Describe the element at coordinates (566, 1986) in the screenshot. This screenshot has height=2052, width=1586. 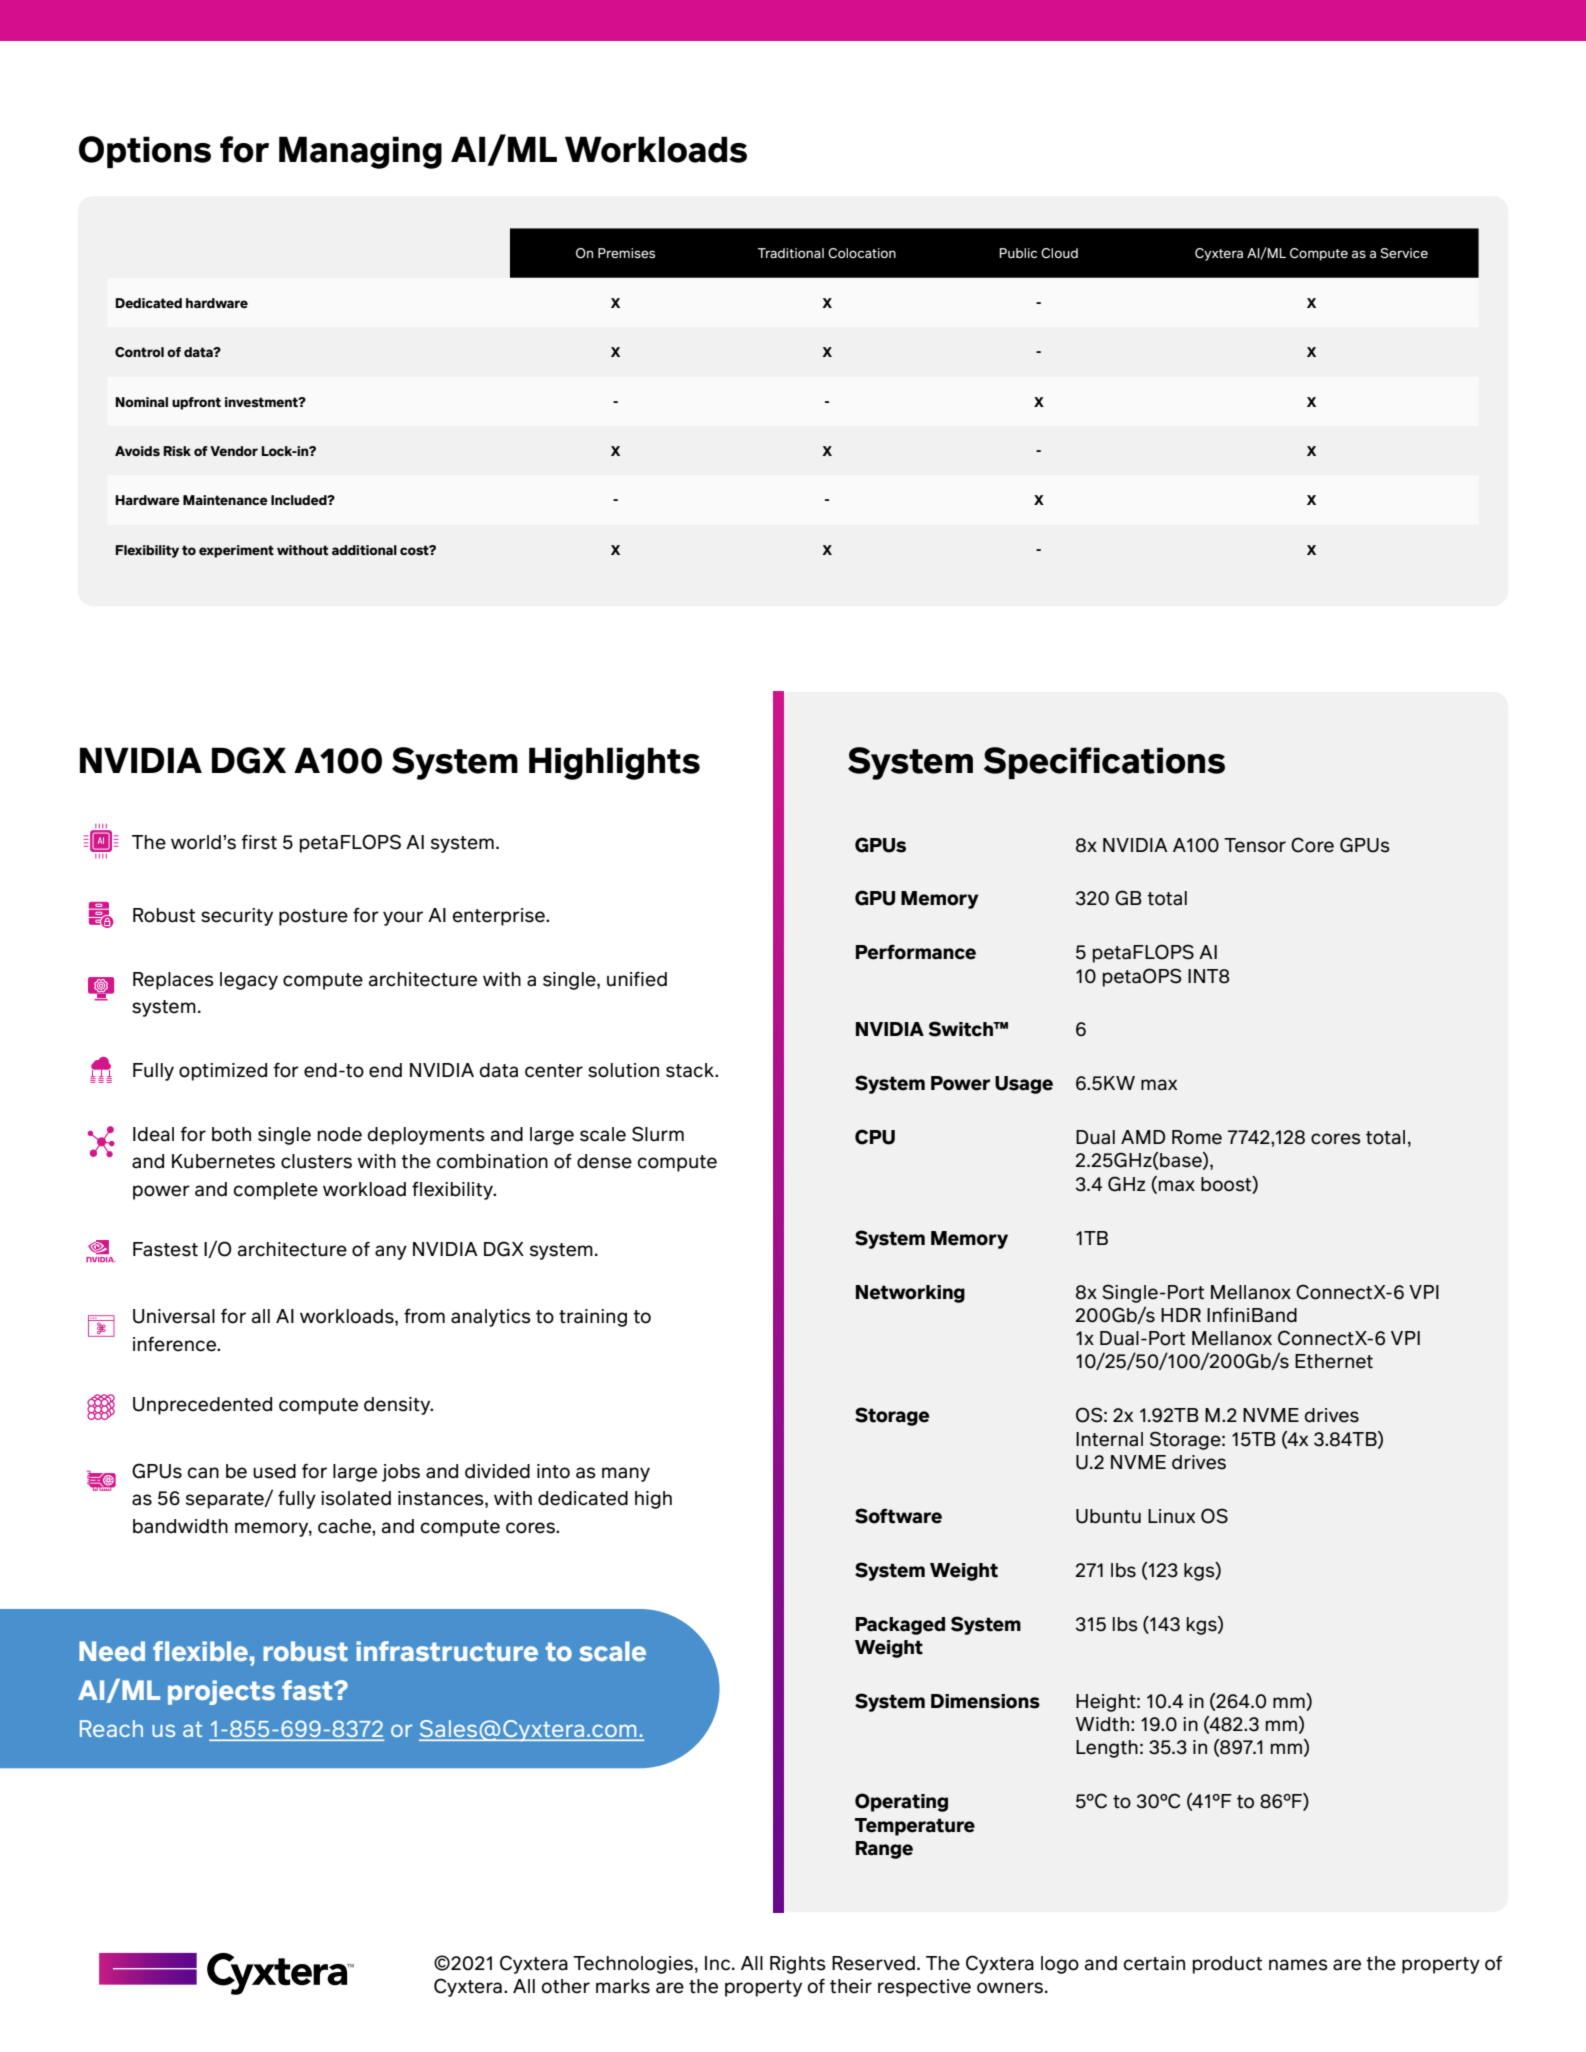
I see `other` at that location.
